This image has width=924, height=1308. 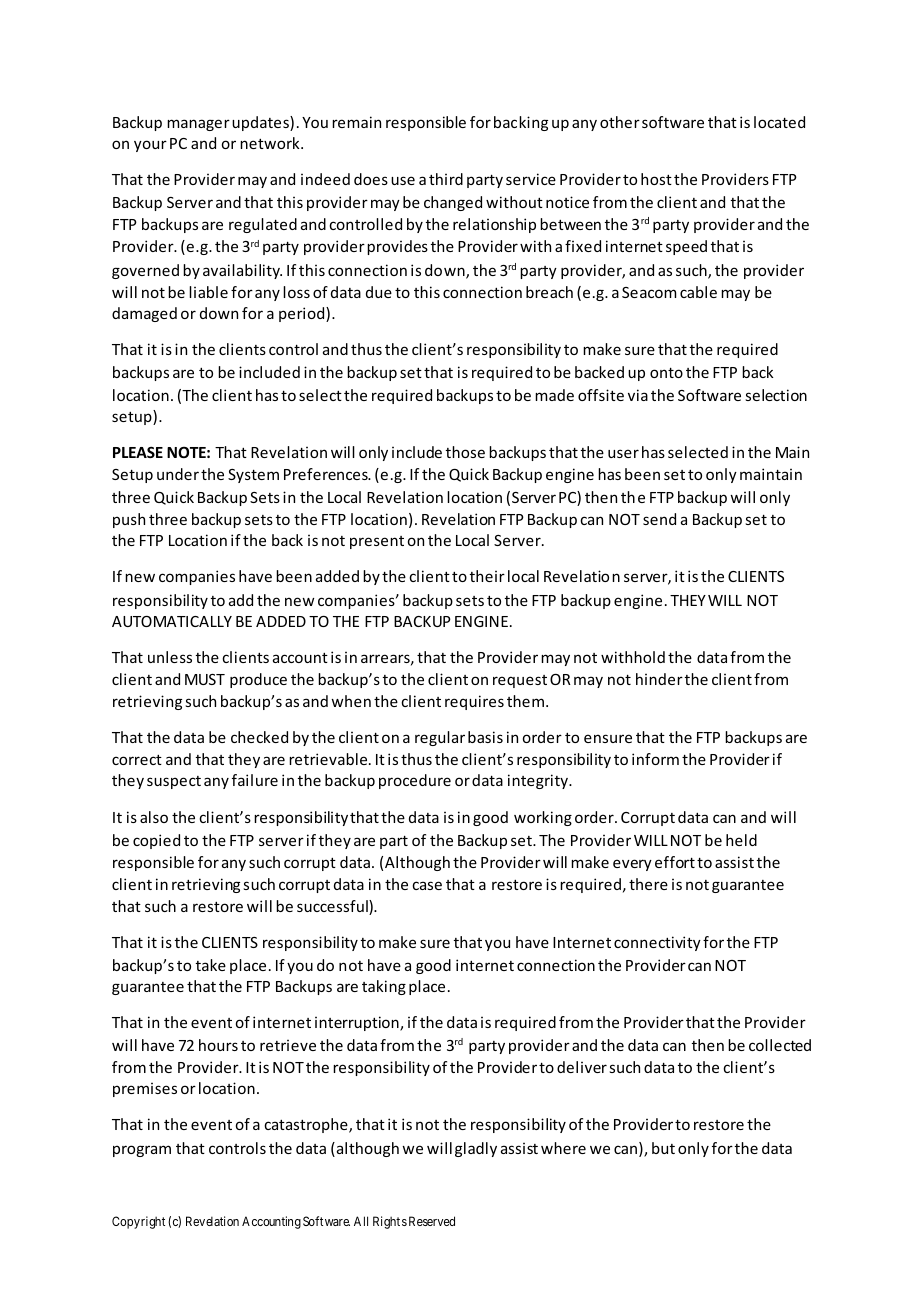 What do you see at coordinates (156, 841) in the image?
I see `copied` at bounding box center [156, 841].
